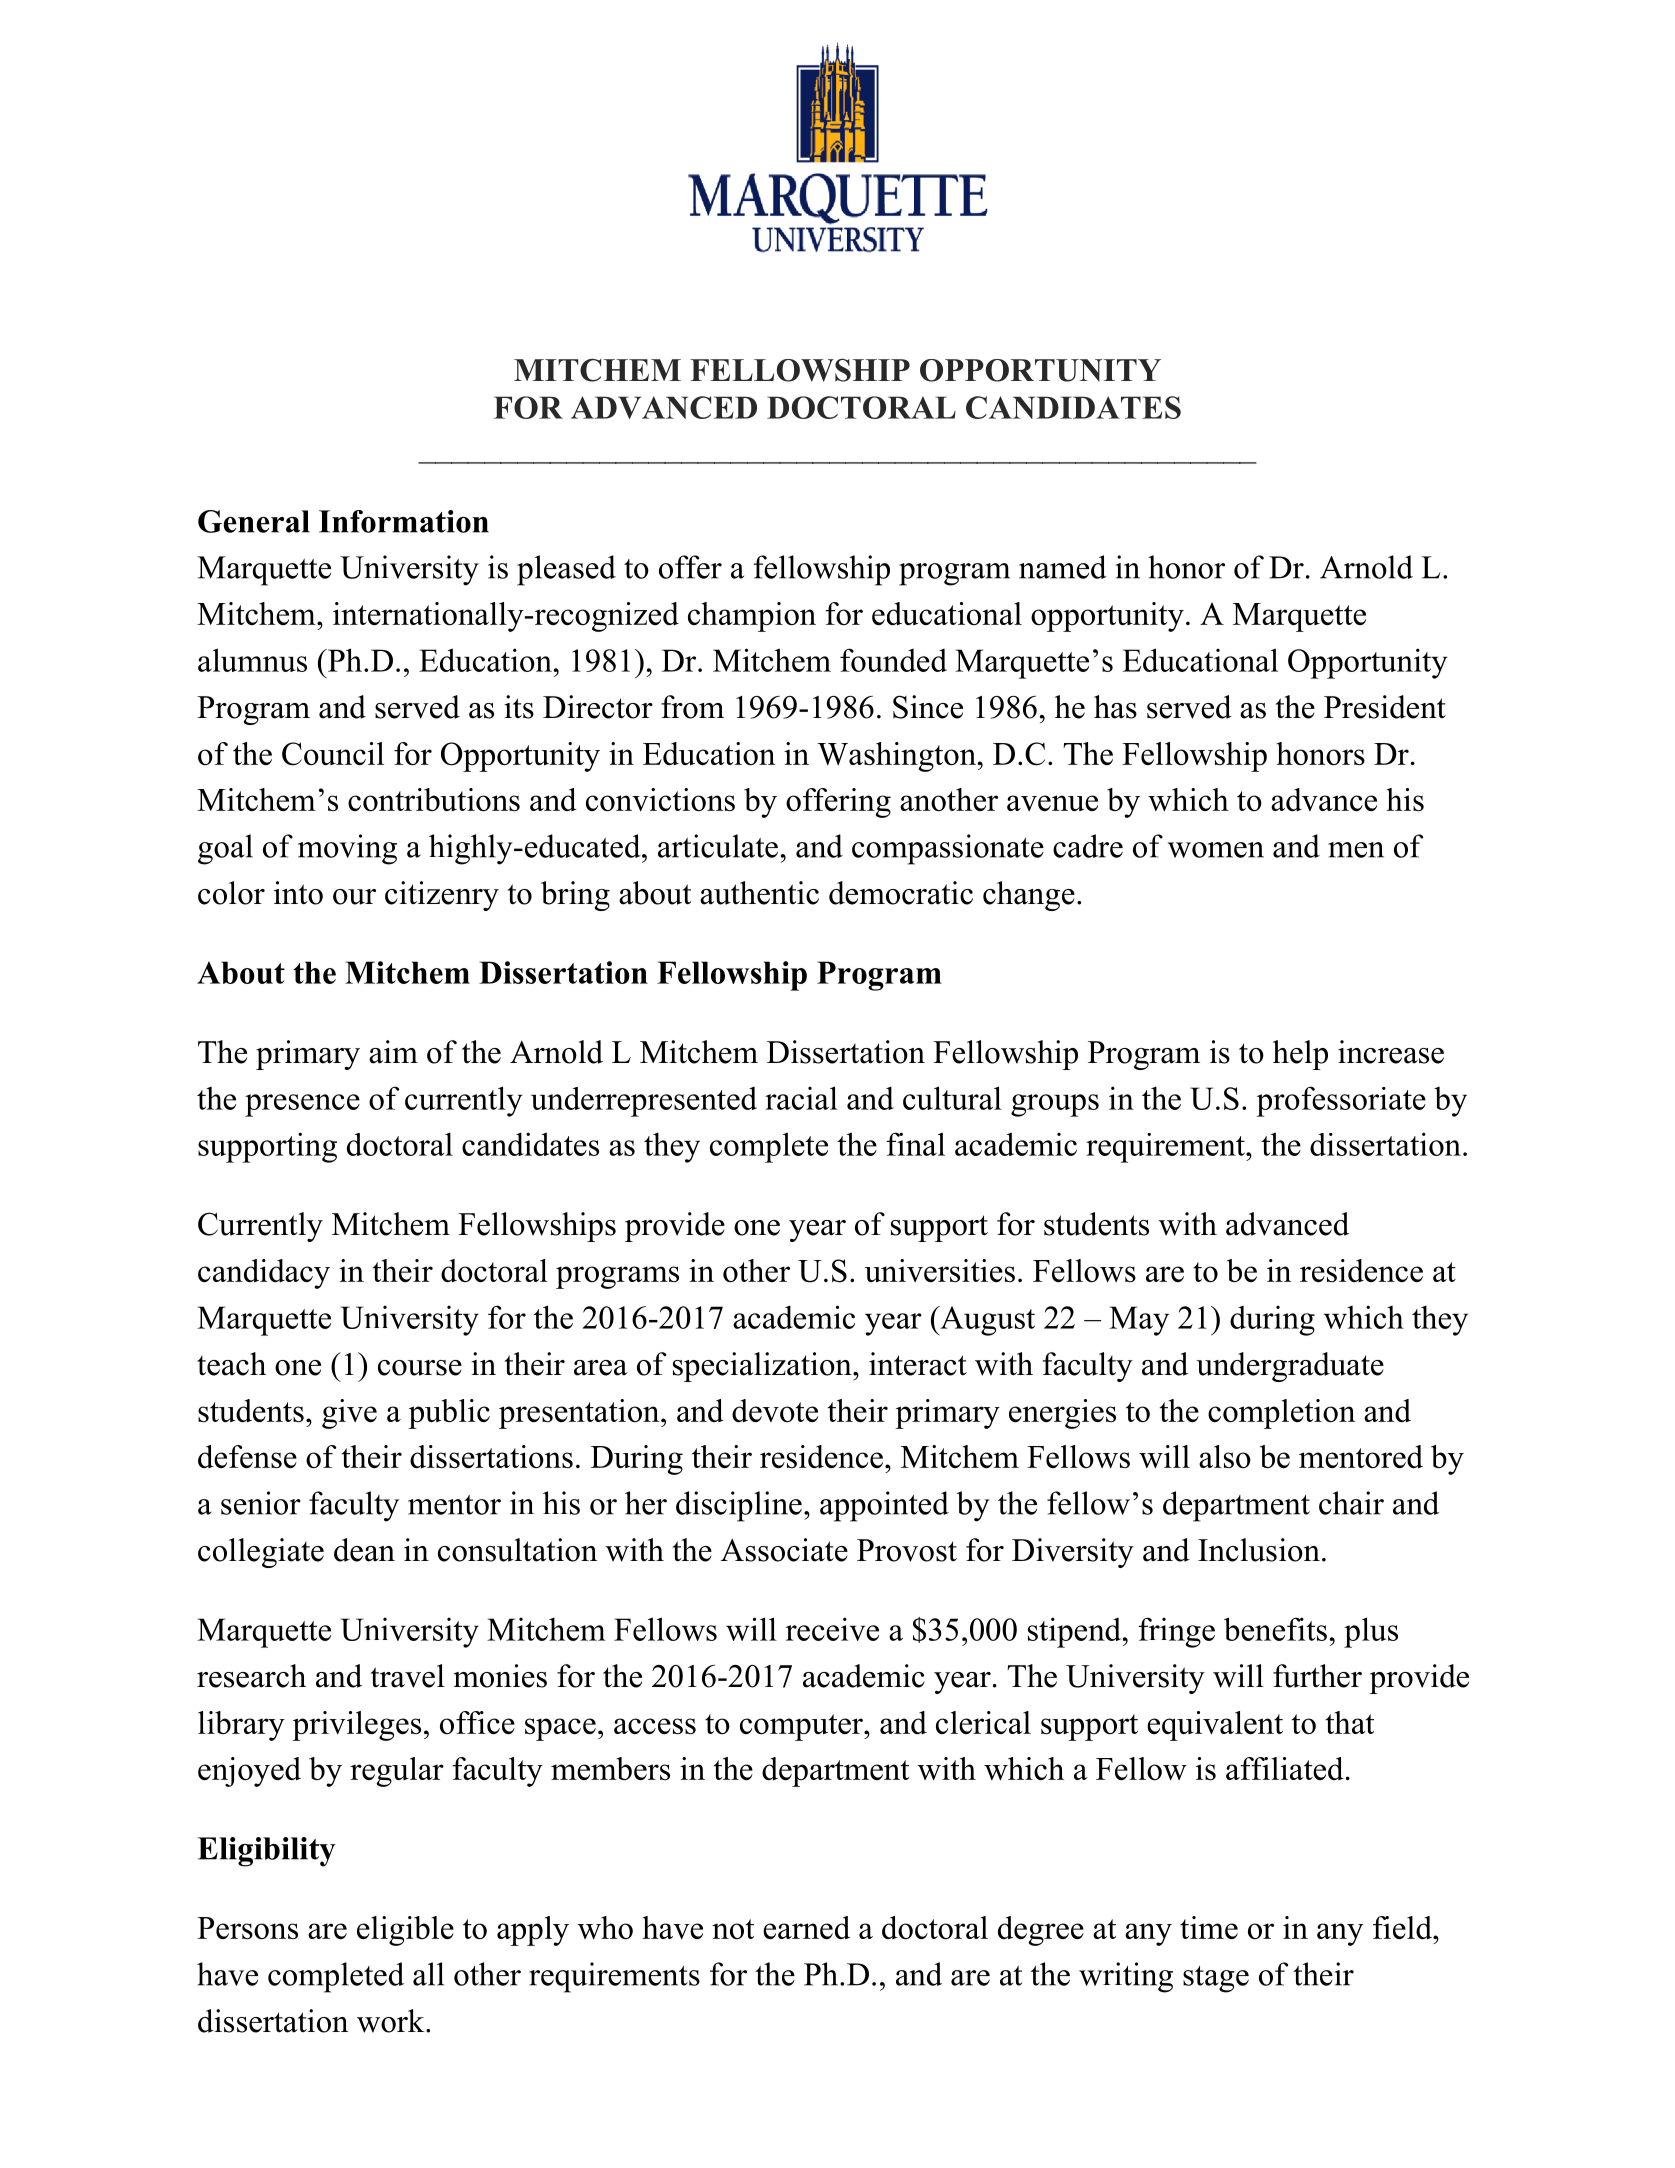  I want to click on work, so click(392, 2021).
